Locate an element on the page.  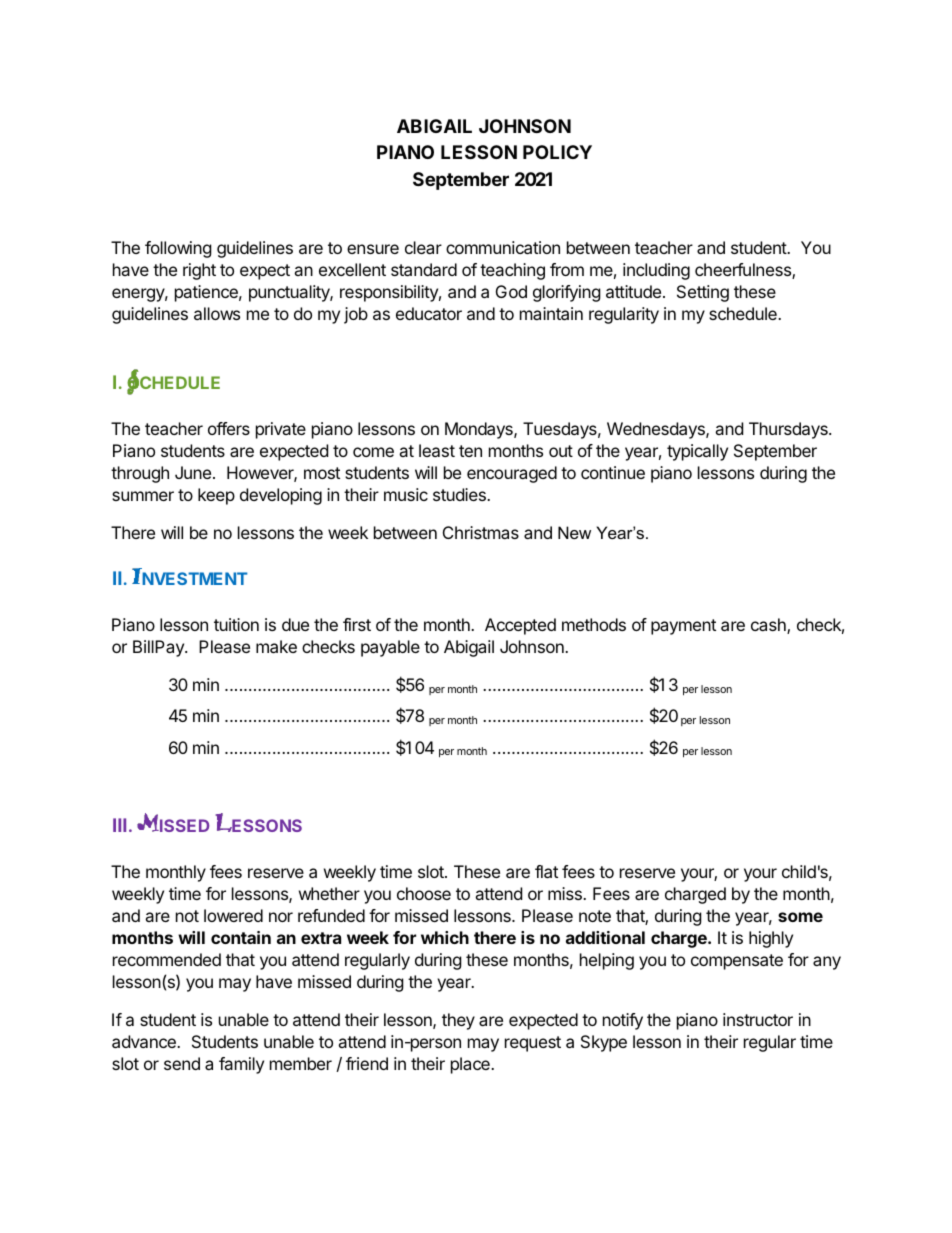
family is located at coordinates (241, 1065).
